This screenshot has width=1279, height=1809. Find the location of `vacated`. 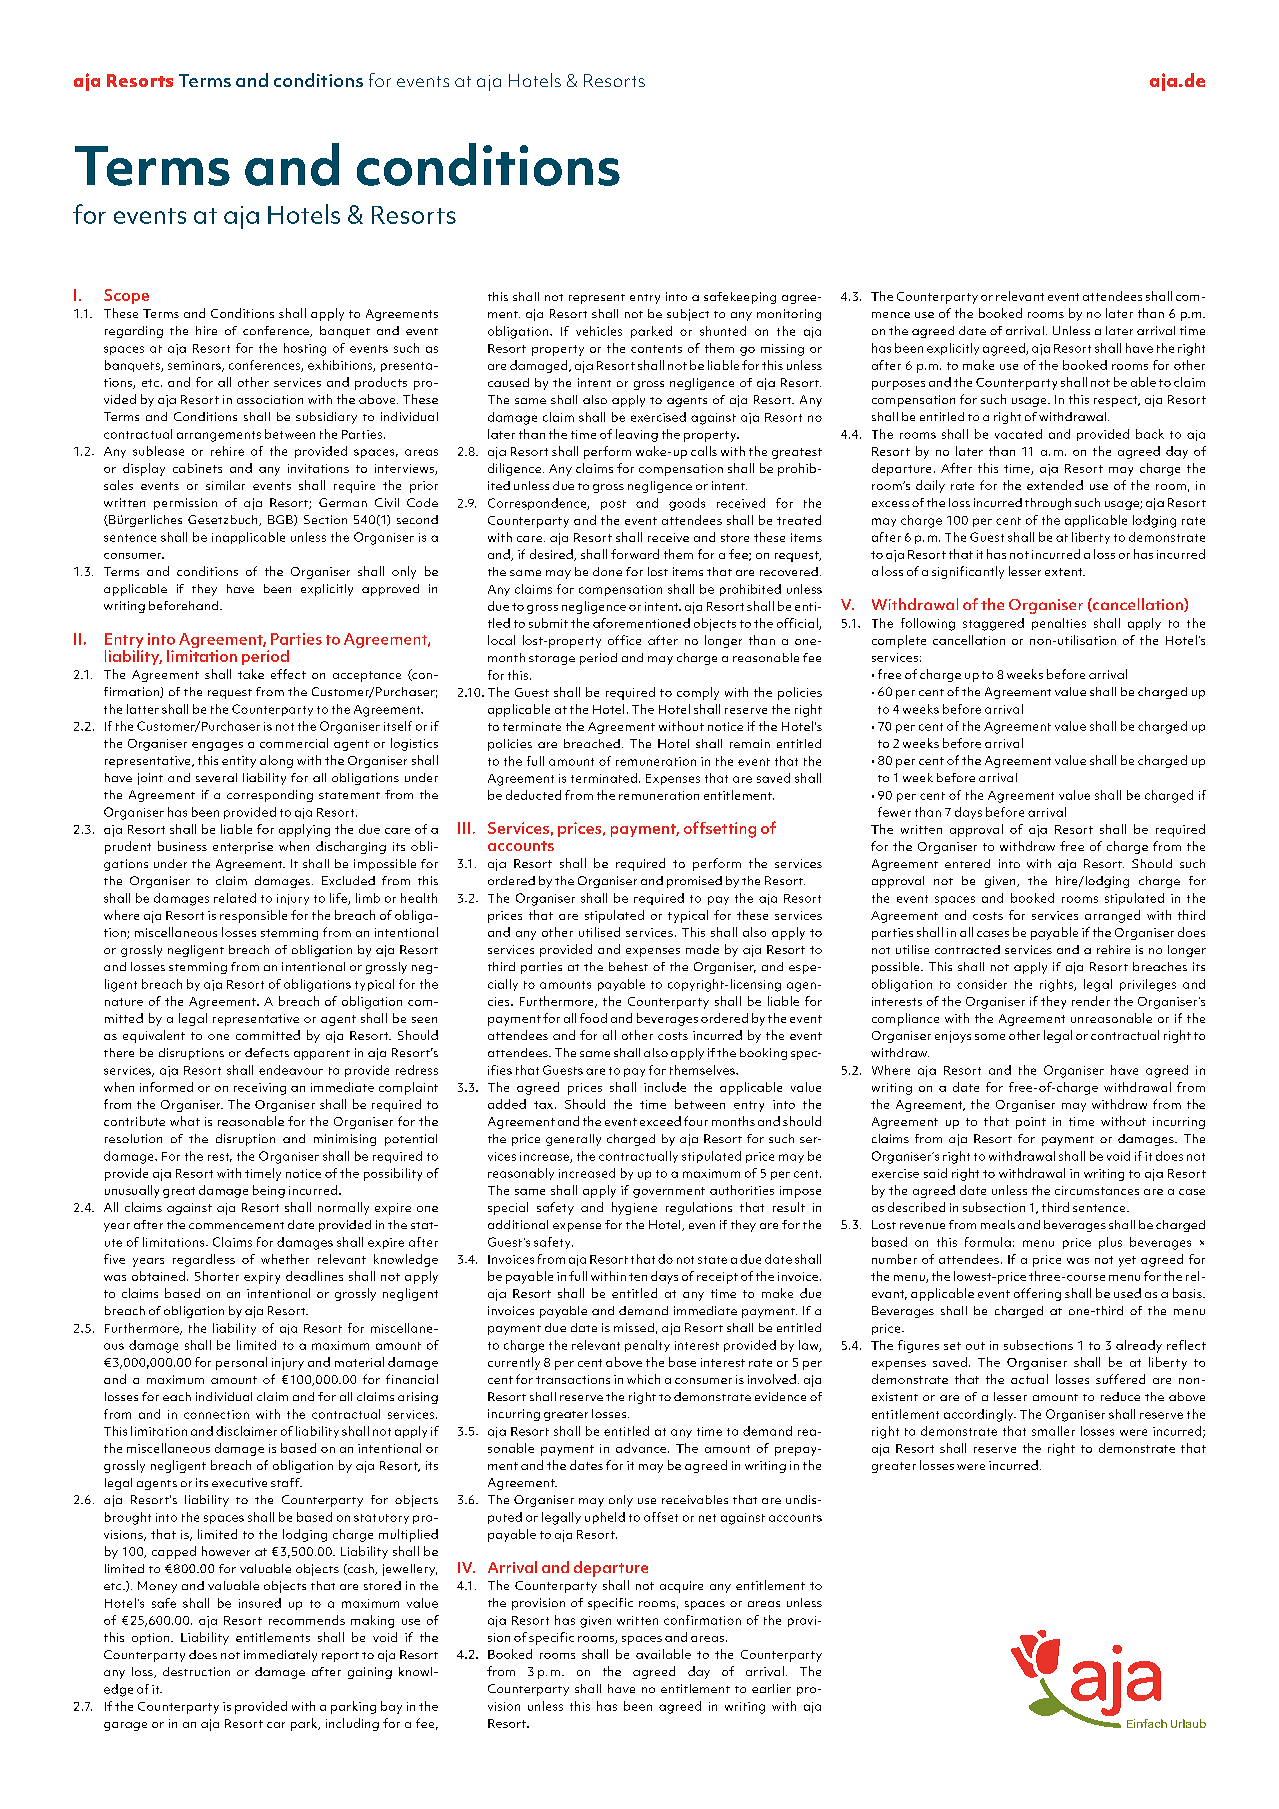

vacated is located at coordinates (1018, 434).
